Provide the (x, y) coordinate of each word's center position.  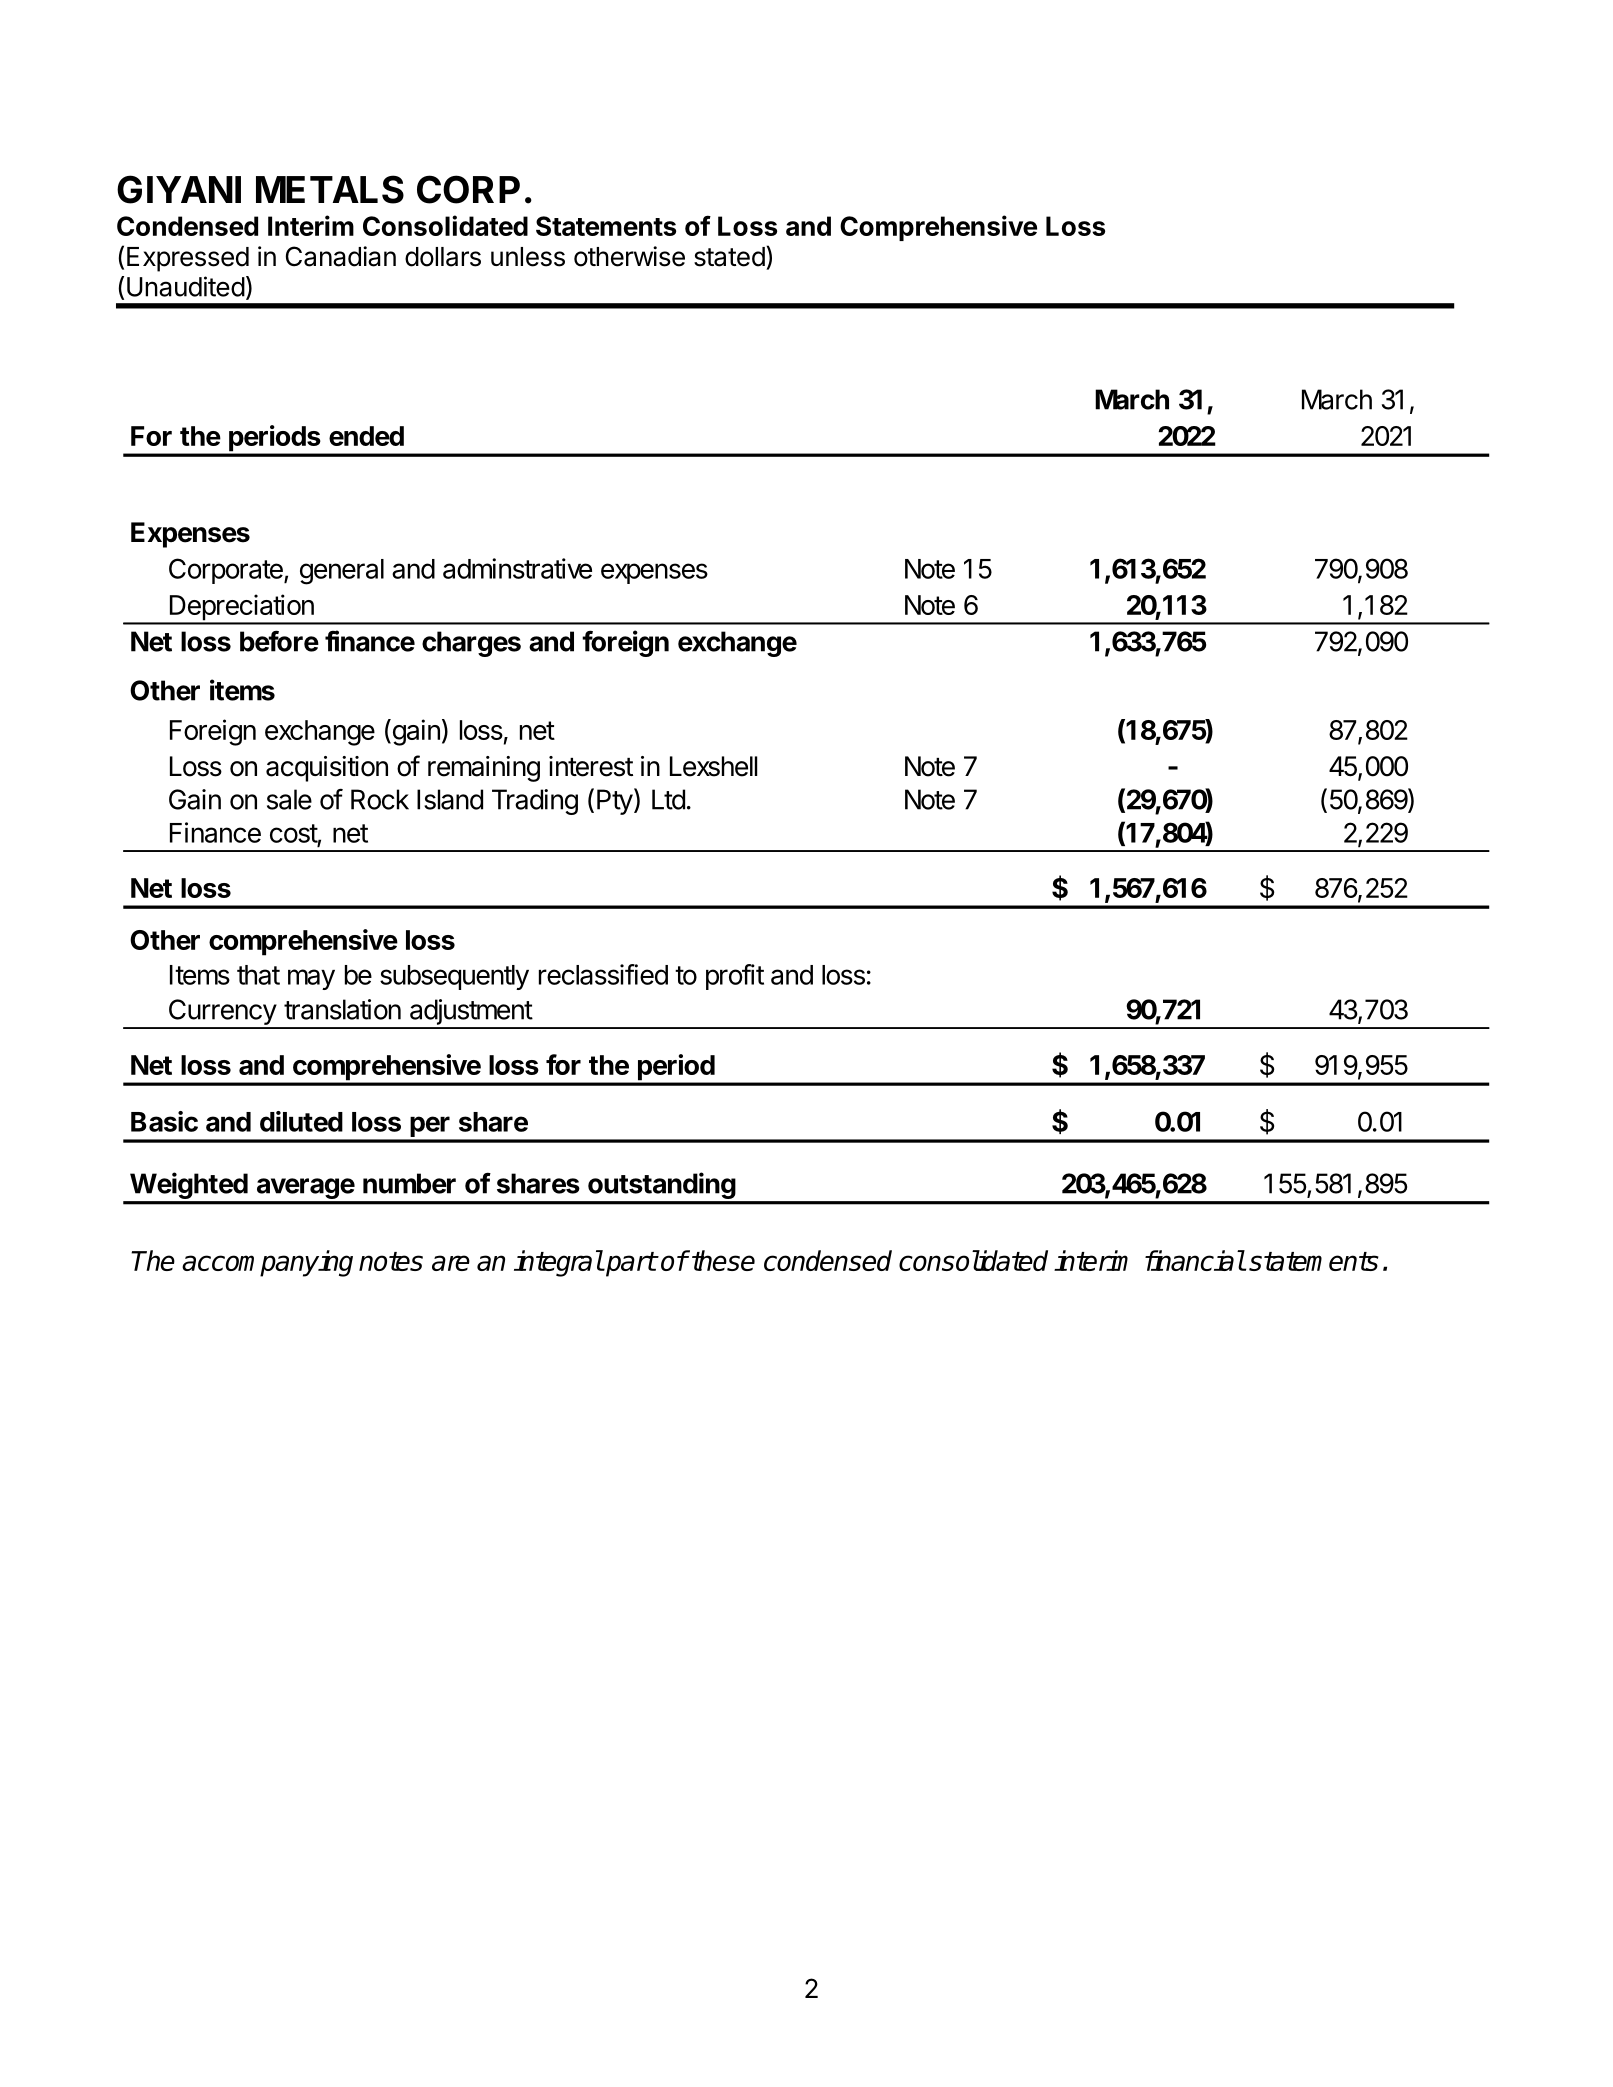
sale (289, 799)
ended (366, 436)
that (258, 975)
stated (729, 257)
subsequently (454, 977)
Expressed (188, 259)
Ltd (668, 799)
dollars (443, 257)
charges (471, 644)
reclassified (603, 974)
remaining (484, 769)
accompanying (267, 1263)
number (409, 1183)
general (342, 572)
